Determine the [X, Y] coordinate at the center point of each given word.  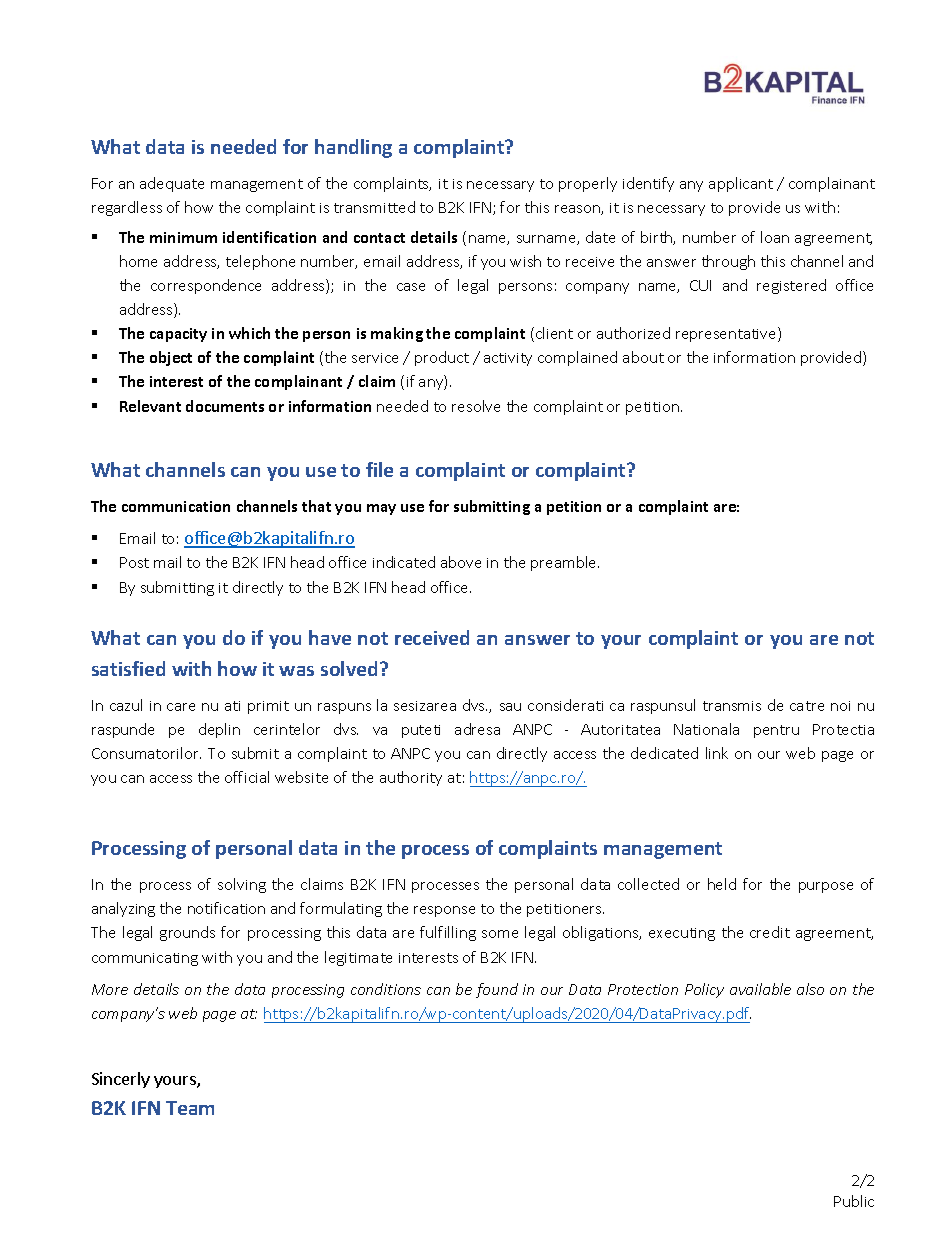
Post [134, 562]
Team [190, 1108]
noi [840, 706]
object [171, 358]
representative [727, 334]
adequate [172, 184]
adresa [477, 729]
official [247, 777]
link [717, 753]
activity [508, 359]
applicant [741, 184]
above [461, 562]
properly [588, 184]
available [760, 989]
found [497, 990]
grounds [187, 933]
